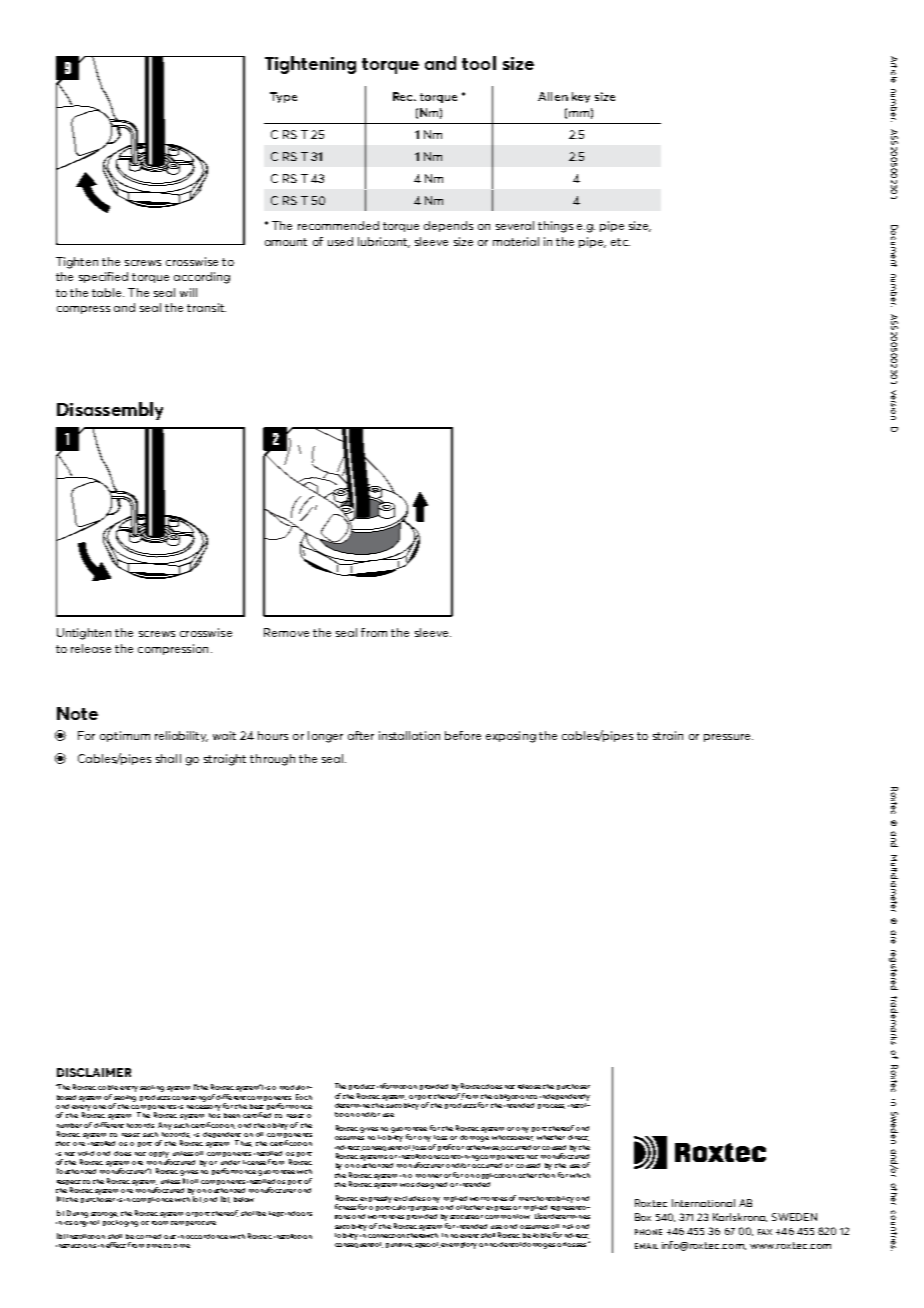  I want to click on table, so click(108, 292).
